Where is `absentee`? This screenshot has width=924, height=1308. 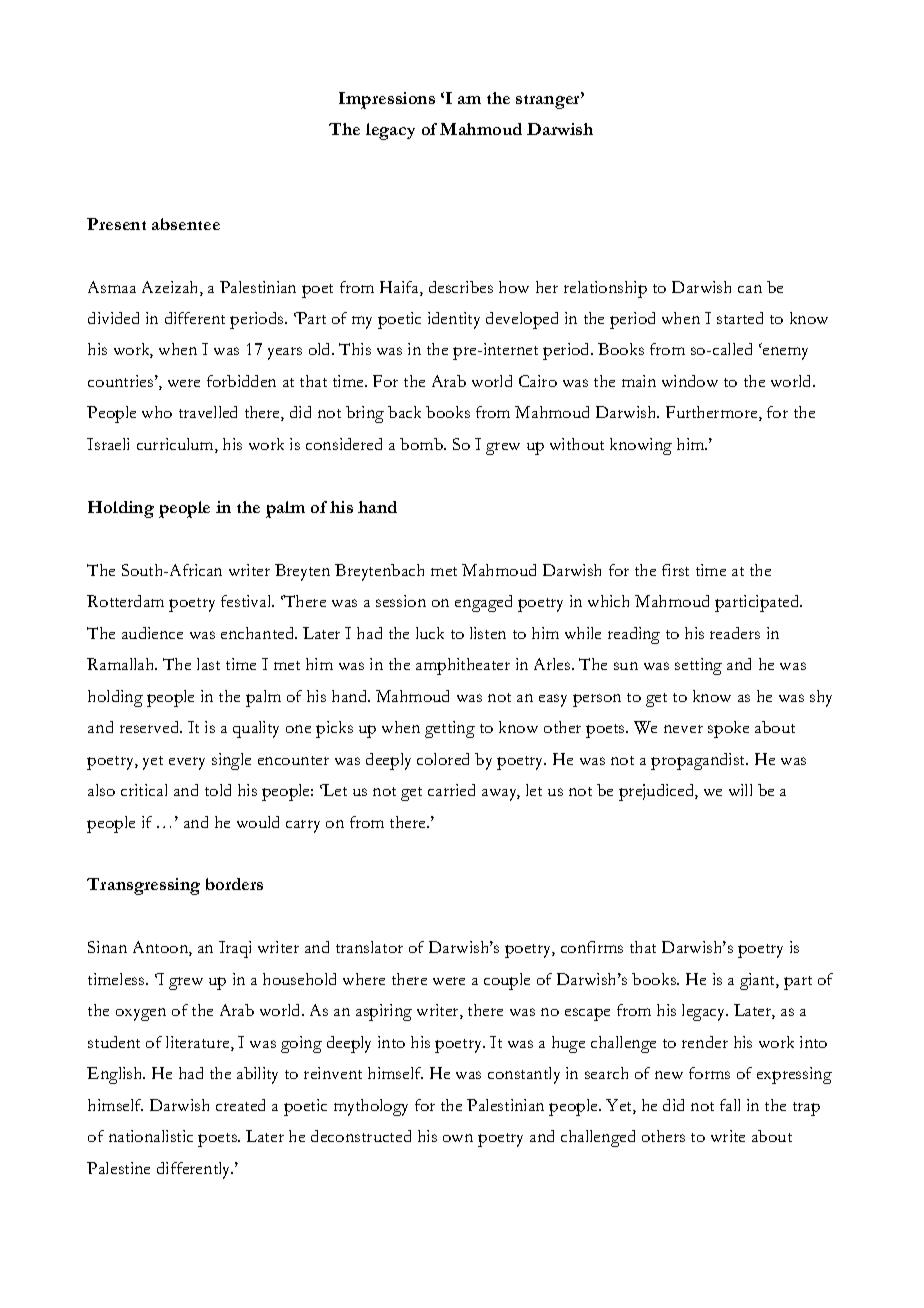
absentee is located at coordinates (186, 224).
